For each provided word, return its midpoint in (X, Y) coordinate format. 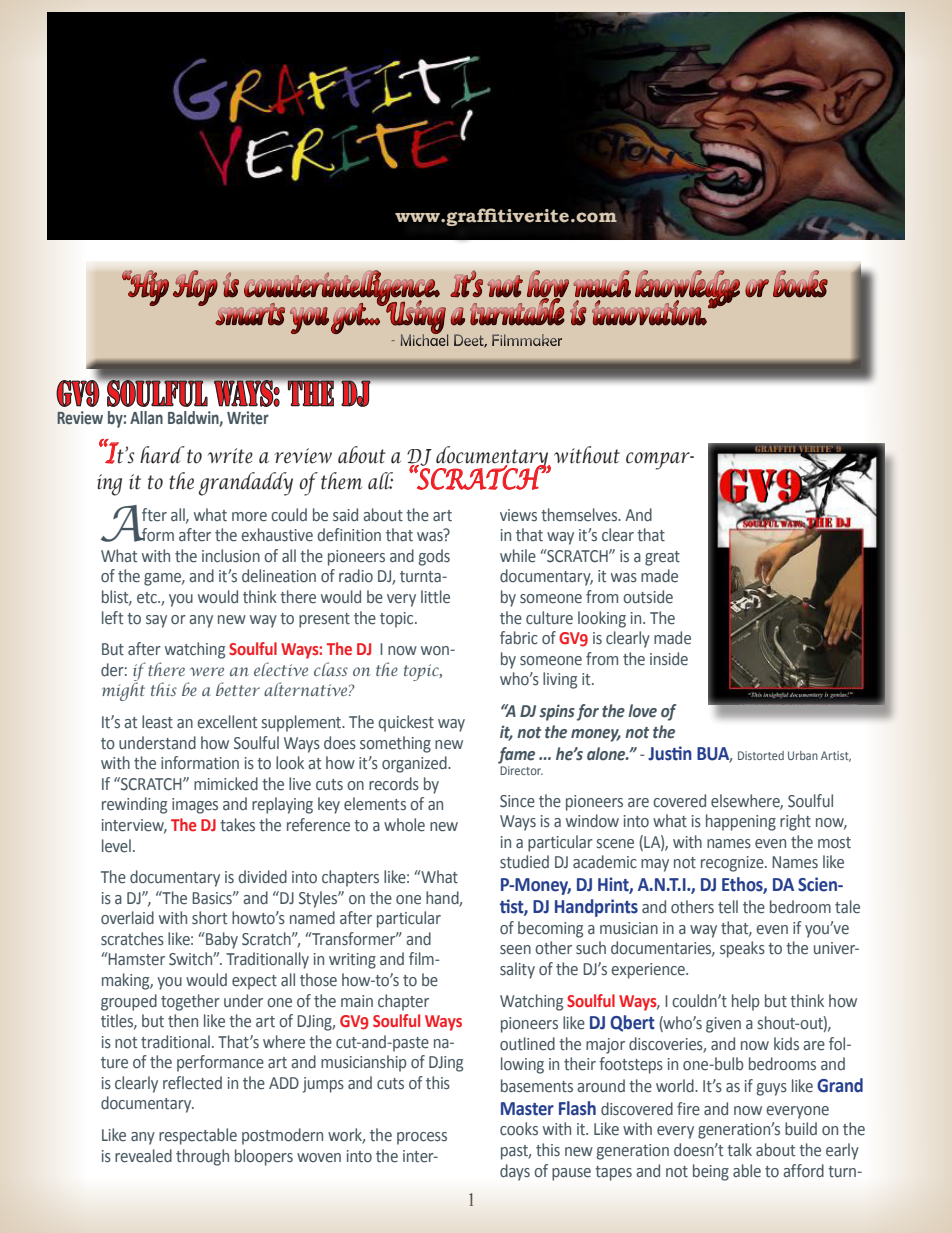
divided (262, 877)
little (435, 597)
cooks (519, 1129)
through (202, 1157)
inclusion (231, 556)
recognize (733, 864)
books (800, 284)
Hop (195, 288)
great (662, 558)
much (602, 284)
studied (524, 862)
